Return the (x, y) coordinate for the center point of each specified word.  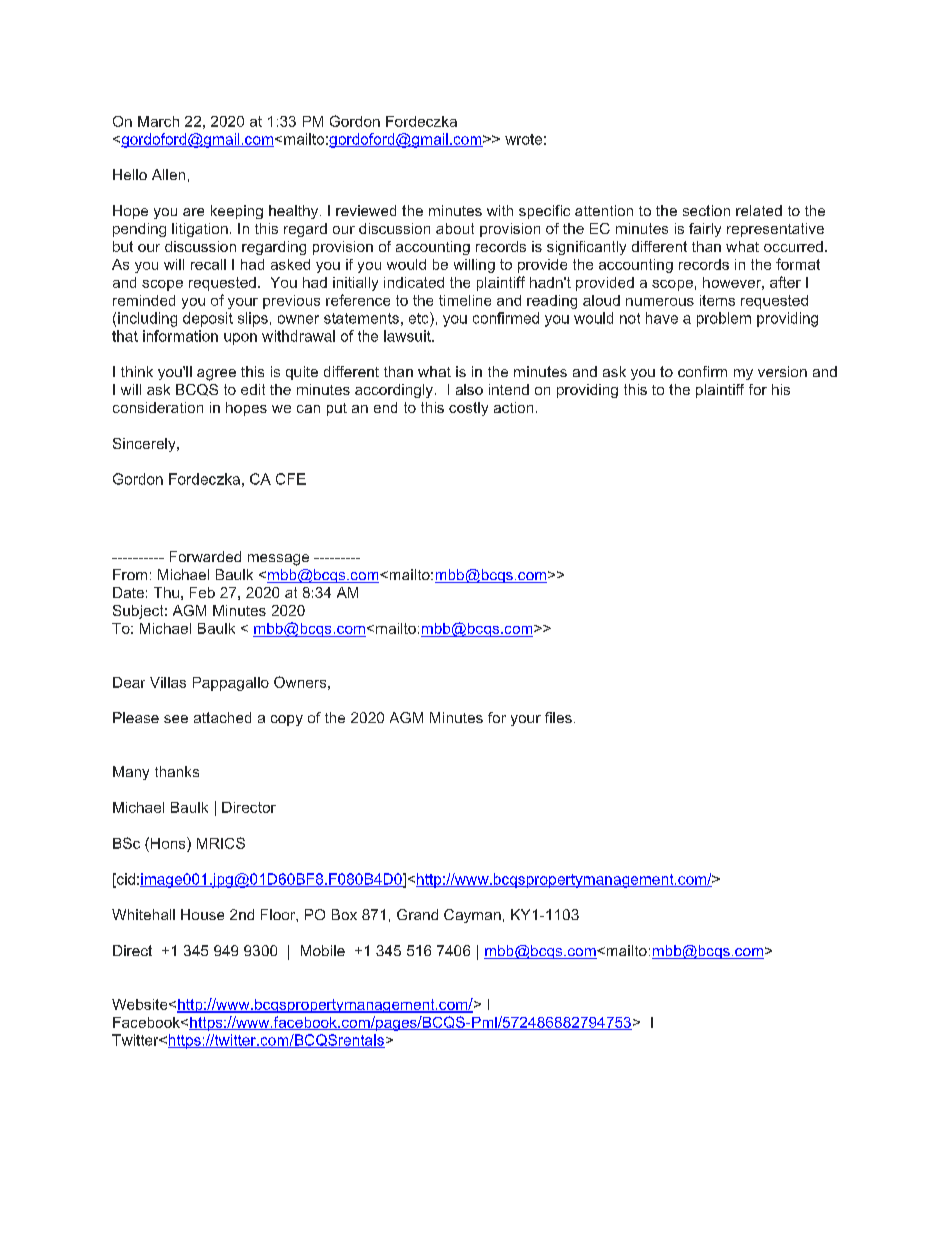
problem (724, 319)
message (278, 560)
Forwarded (205, 556)
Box (344, 914)
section (706, 210)
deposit (208, 319)
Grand (417, 914)
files (558, 717)
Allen (168, 174)
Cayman (472, 916)
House (202, 914)
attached (222, 717)
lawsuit (408, 336)
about (455, 228)
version (782, 371)
